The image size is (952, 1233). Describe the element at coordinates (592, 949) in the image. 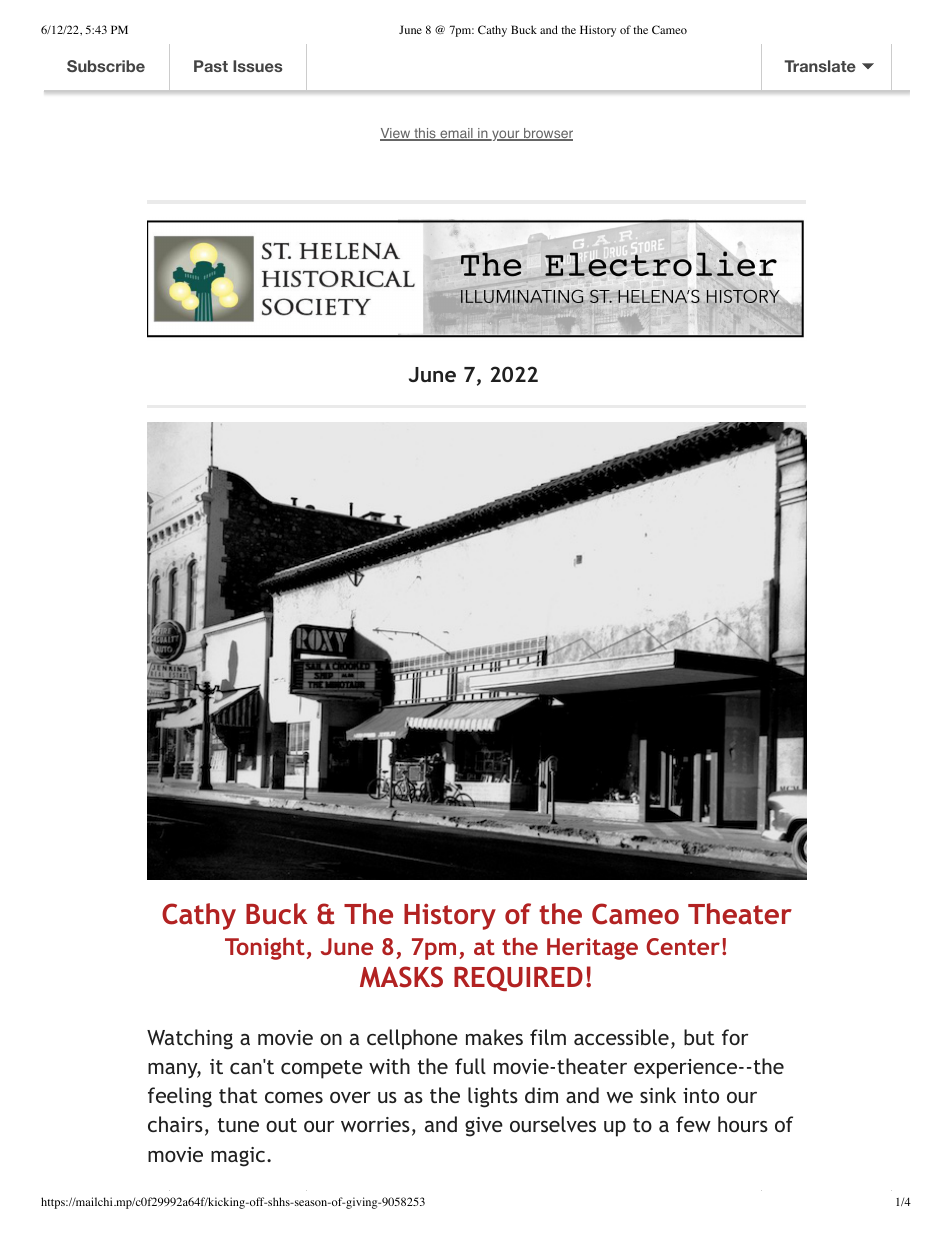

I see `Heritage` at that location.
